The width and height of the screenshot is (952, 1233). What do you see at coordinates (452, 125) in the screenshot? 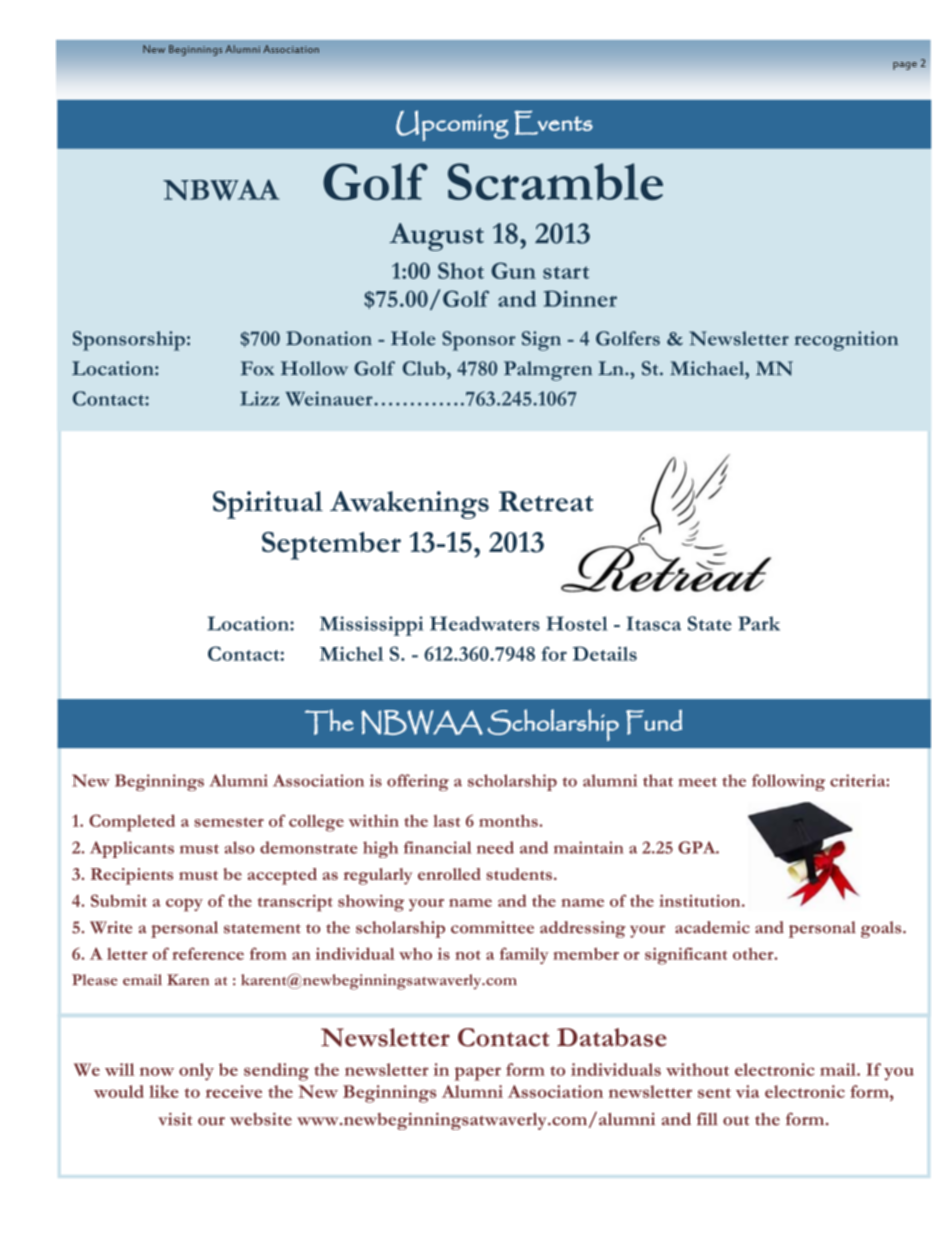
I see `Upcoming` at bounding box center [452, 125].
